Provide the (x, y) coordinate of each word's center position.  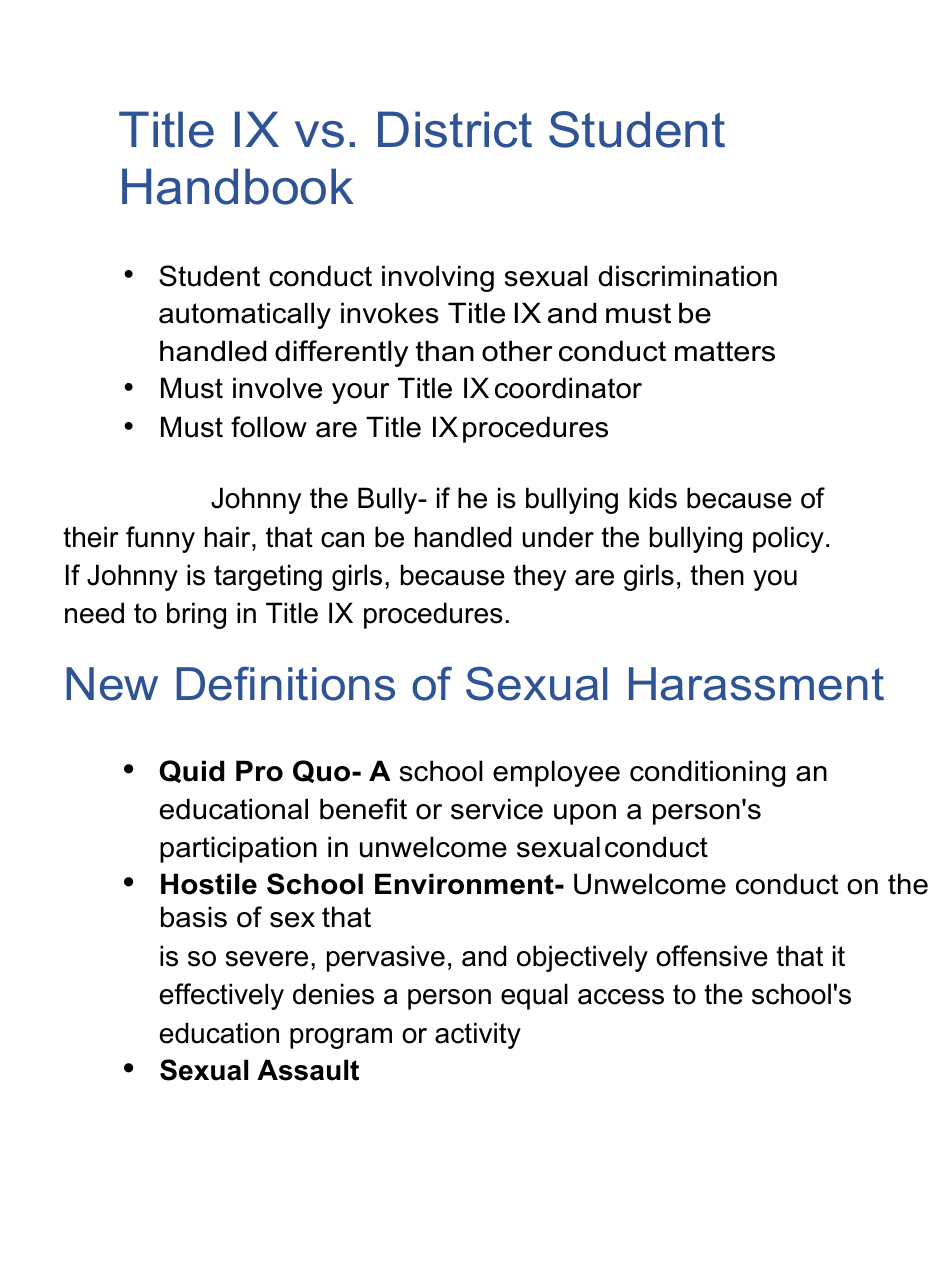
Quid (192, 771)
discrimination (687, 276)
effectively (222, 996)
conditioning (707, 773)
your (360, 393)
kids (653, 498)
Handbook (238, 186)
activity (478, 1035)
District (455, 129)
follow (269, 427)
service (497, 809)
